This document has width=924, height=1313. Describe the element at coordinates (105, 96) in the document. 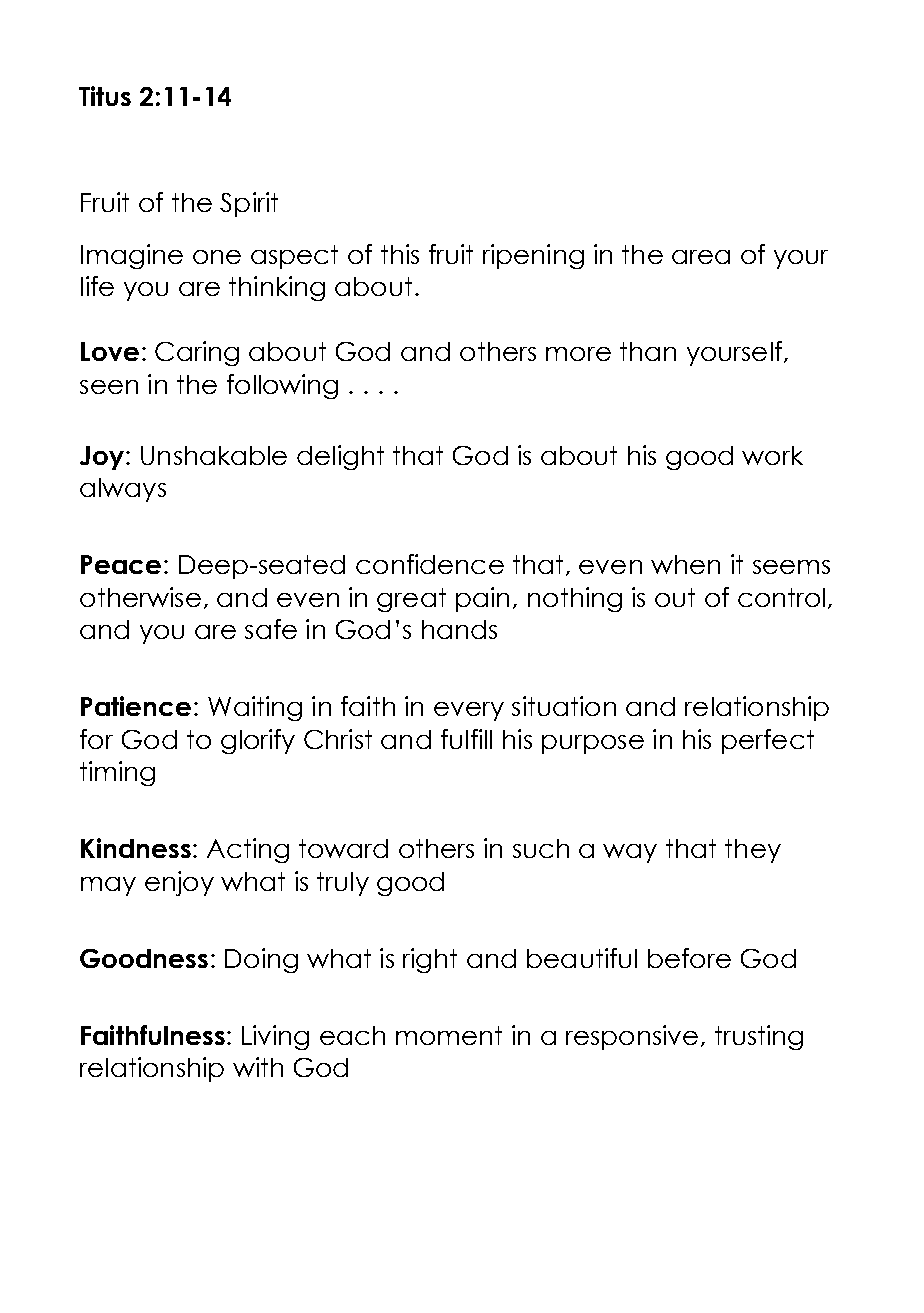

I see `Titus` at that location.
